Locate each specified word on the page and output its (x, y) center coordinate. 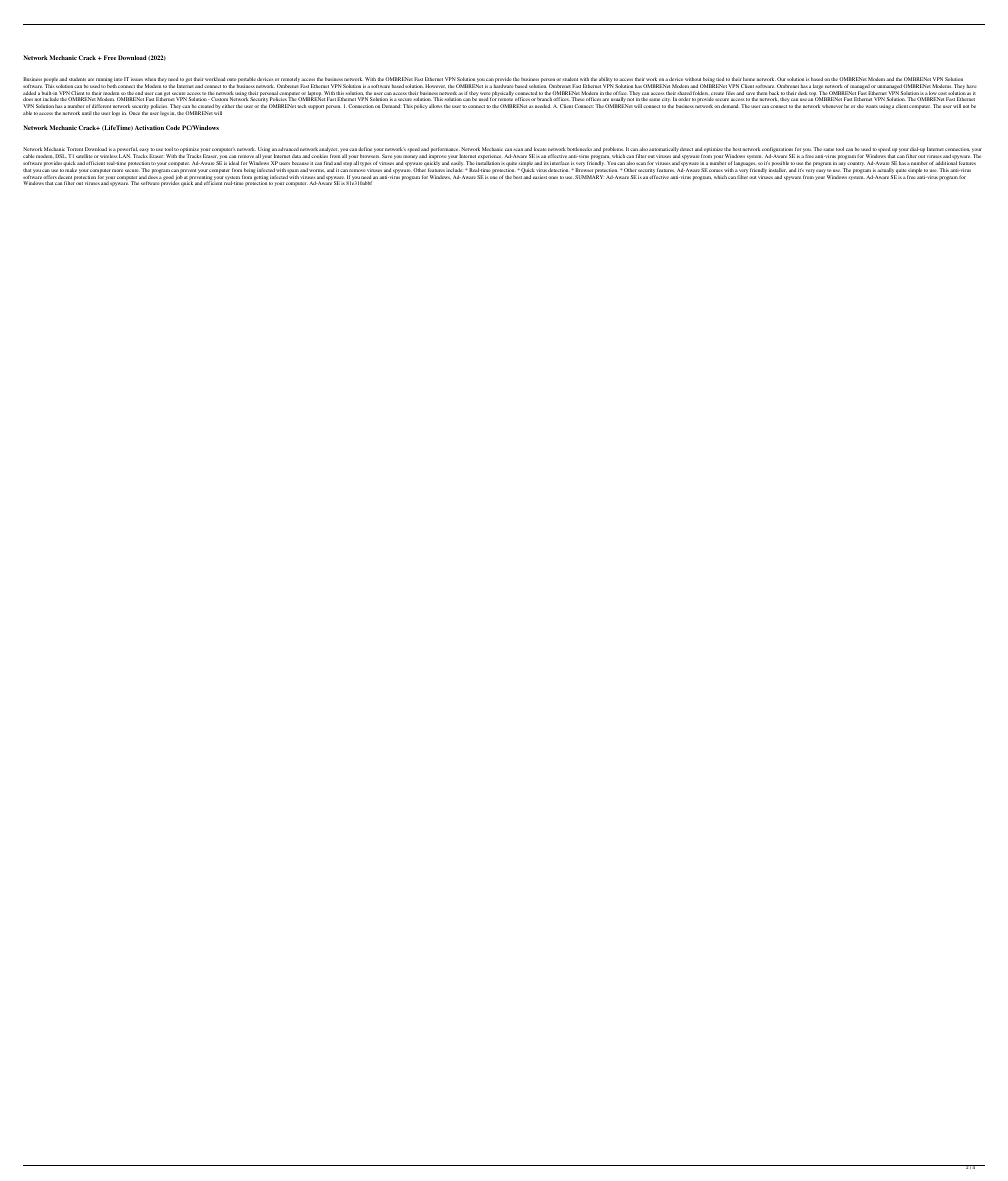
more (117, 170)
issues (137, 79)
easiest (540, 177)
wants (872, 106)
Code (173, 127)
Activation (149, 127)
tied (720, 79)
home (749, 79)
